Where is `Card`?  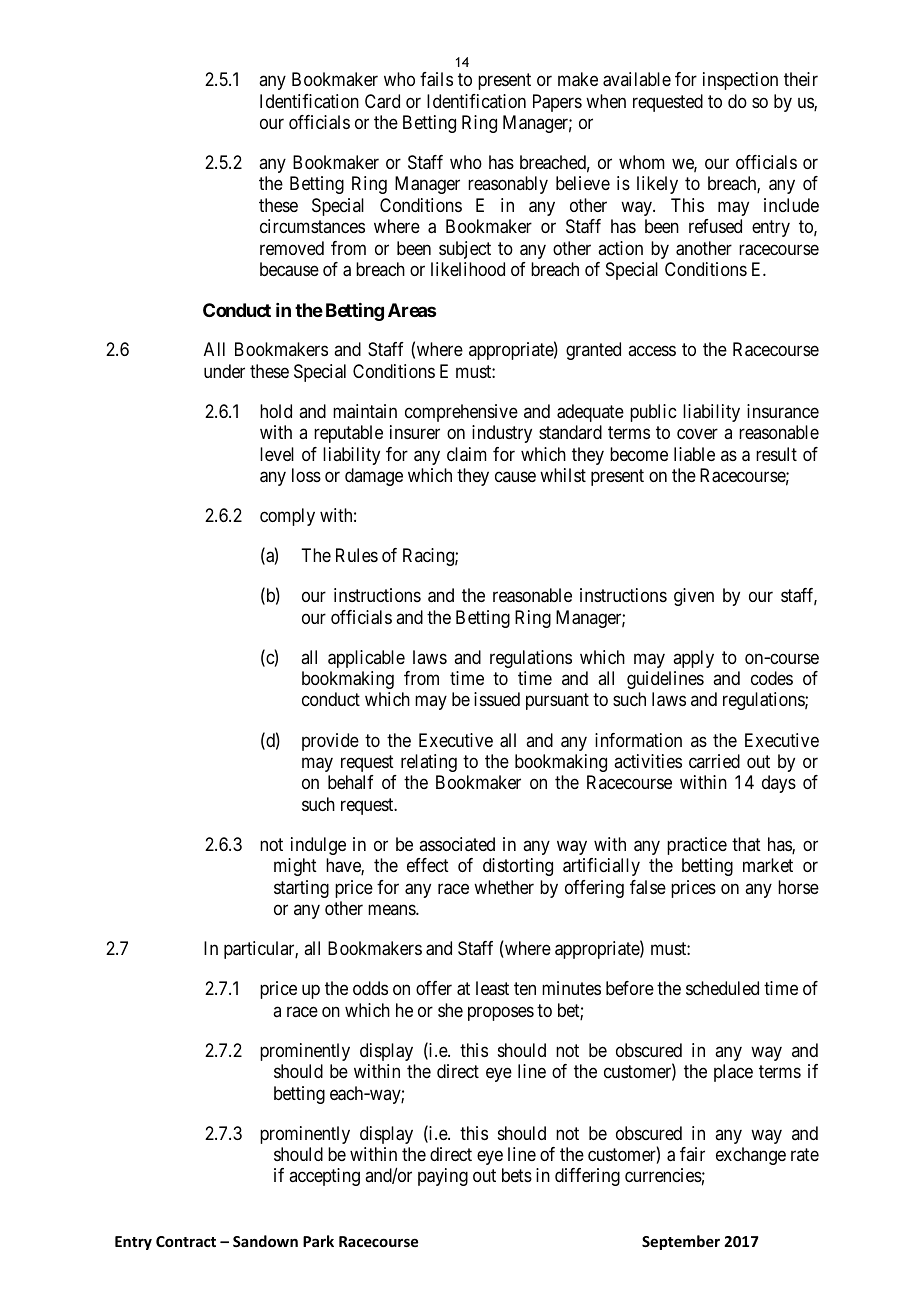 Card is located at coordinates (382, 101).
